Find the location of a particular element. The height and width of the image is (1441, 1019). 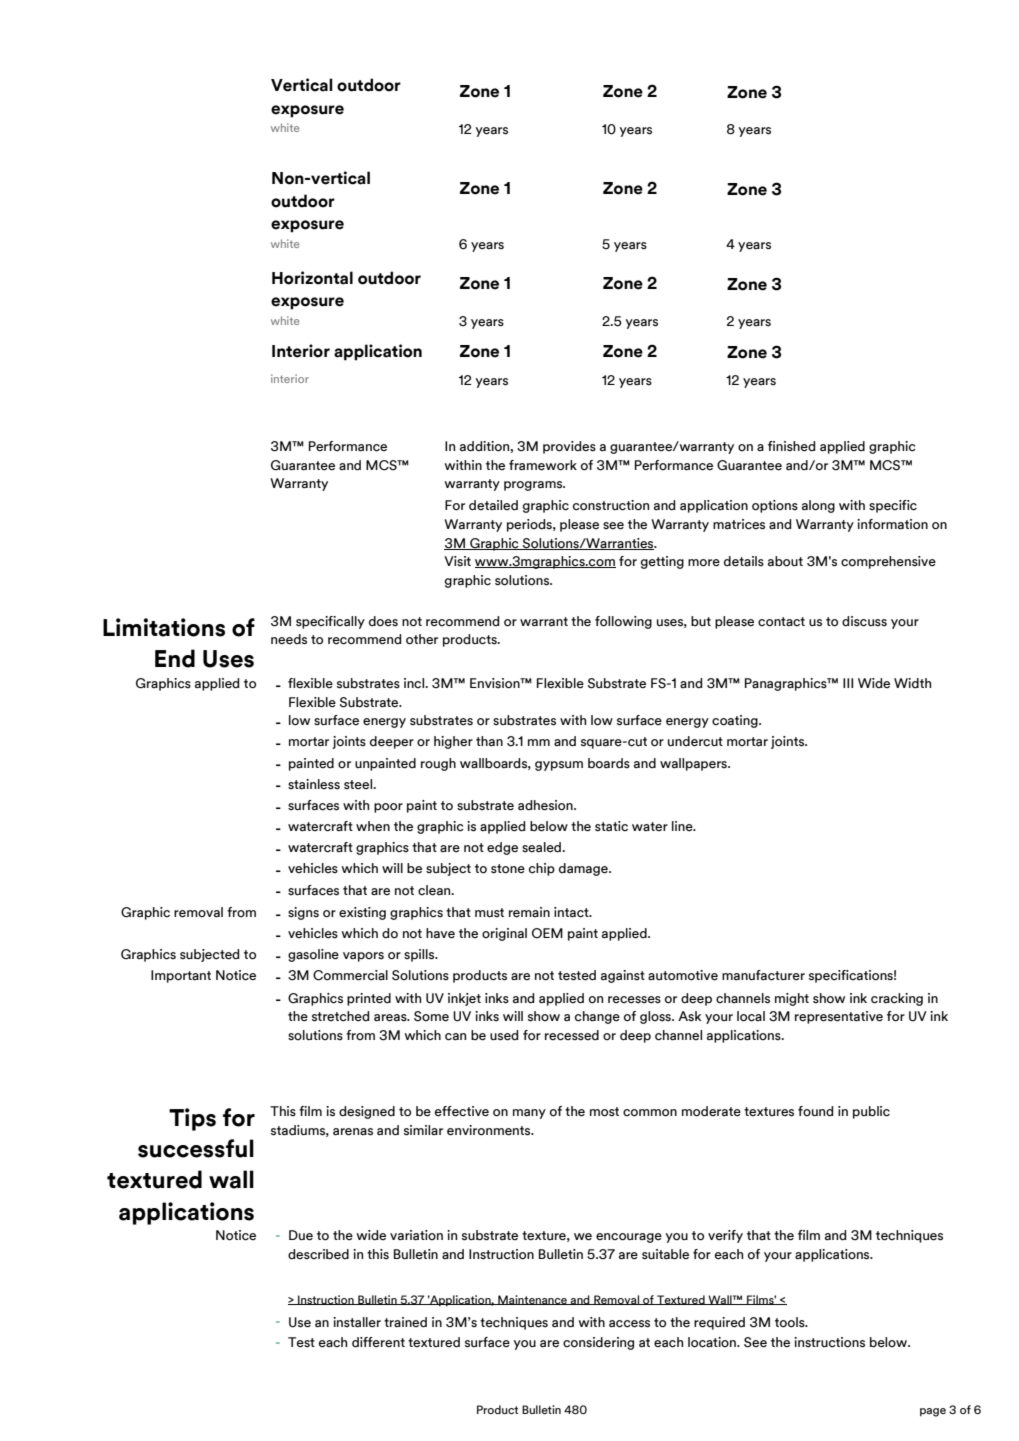

provides is located at coordinates (569, 447).
